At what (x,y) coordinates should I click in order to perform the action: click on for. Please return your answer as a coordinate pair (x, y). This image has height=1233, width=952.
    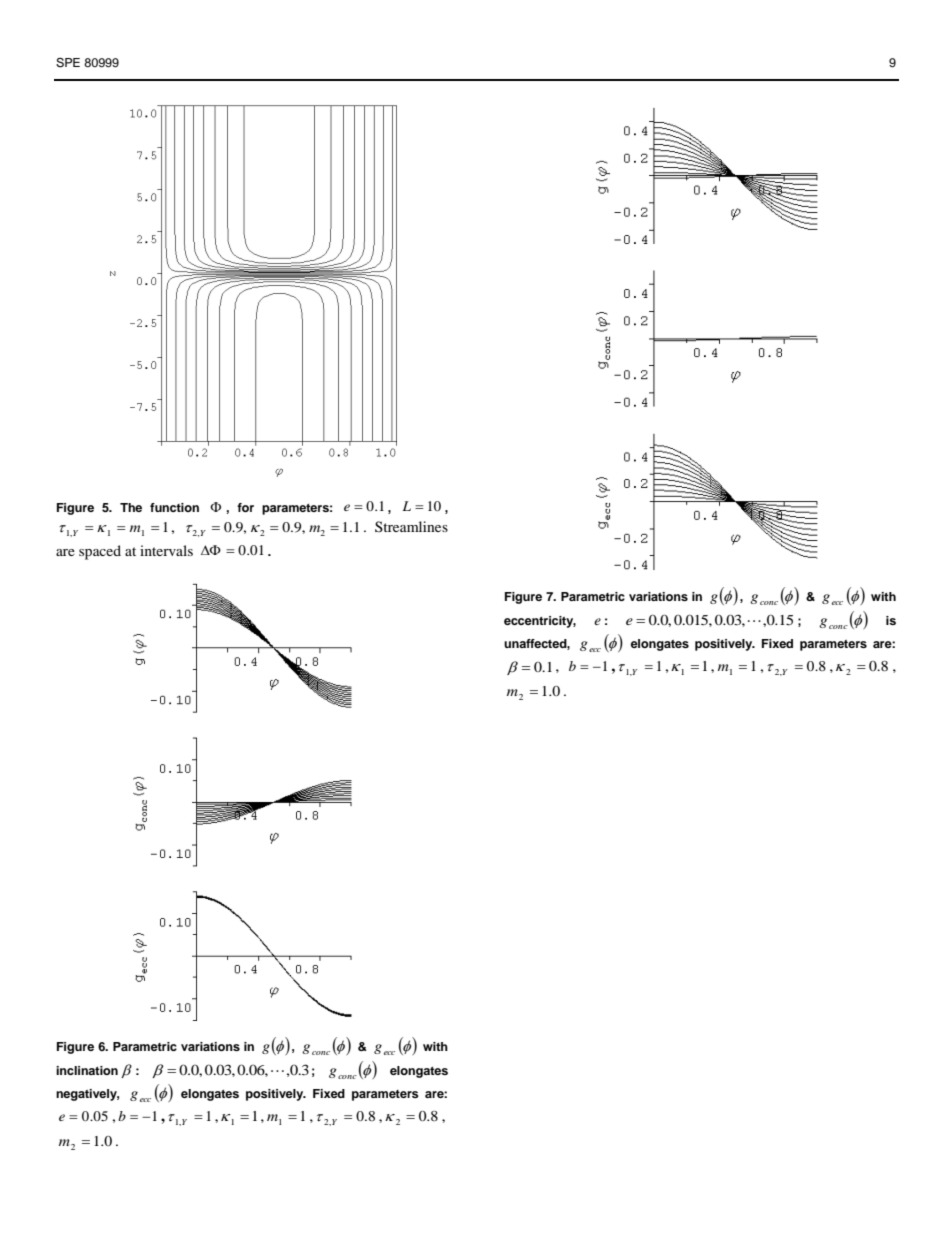
    Looking at the image, I should click on (245, 507).
